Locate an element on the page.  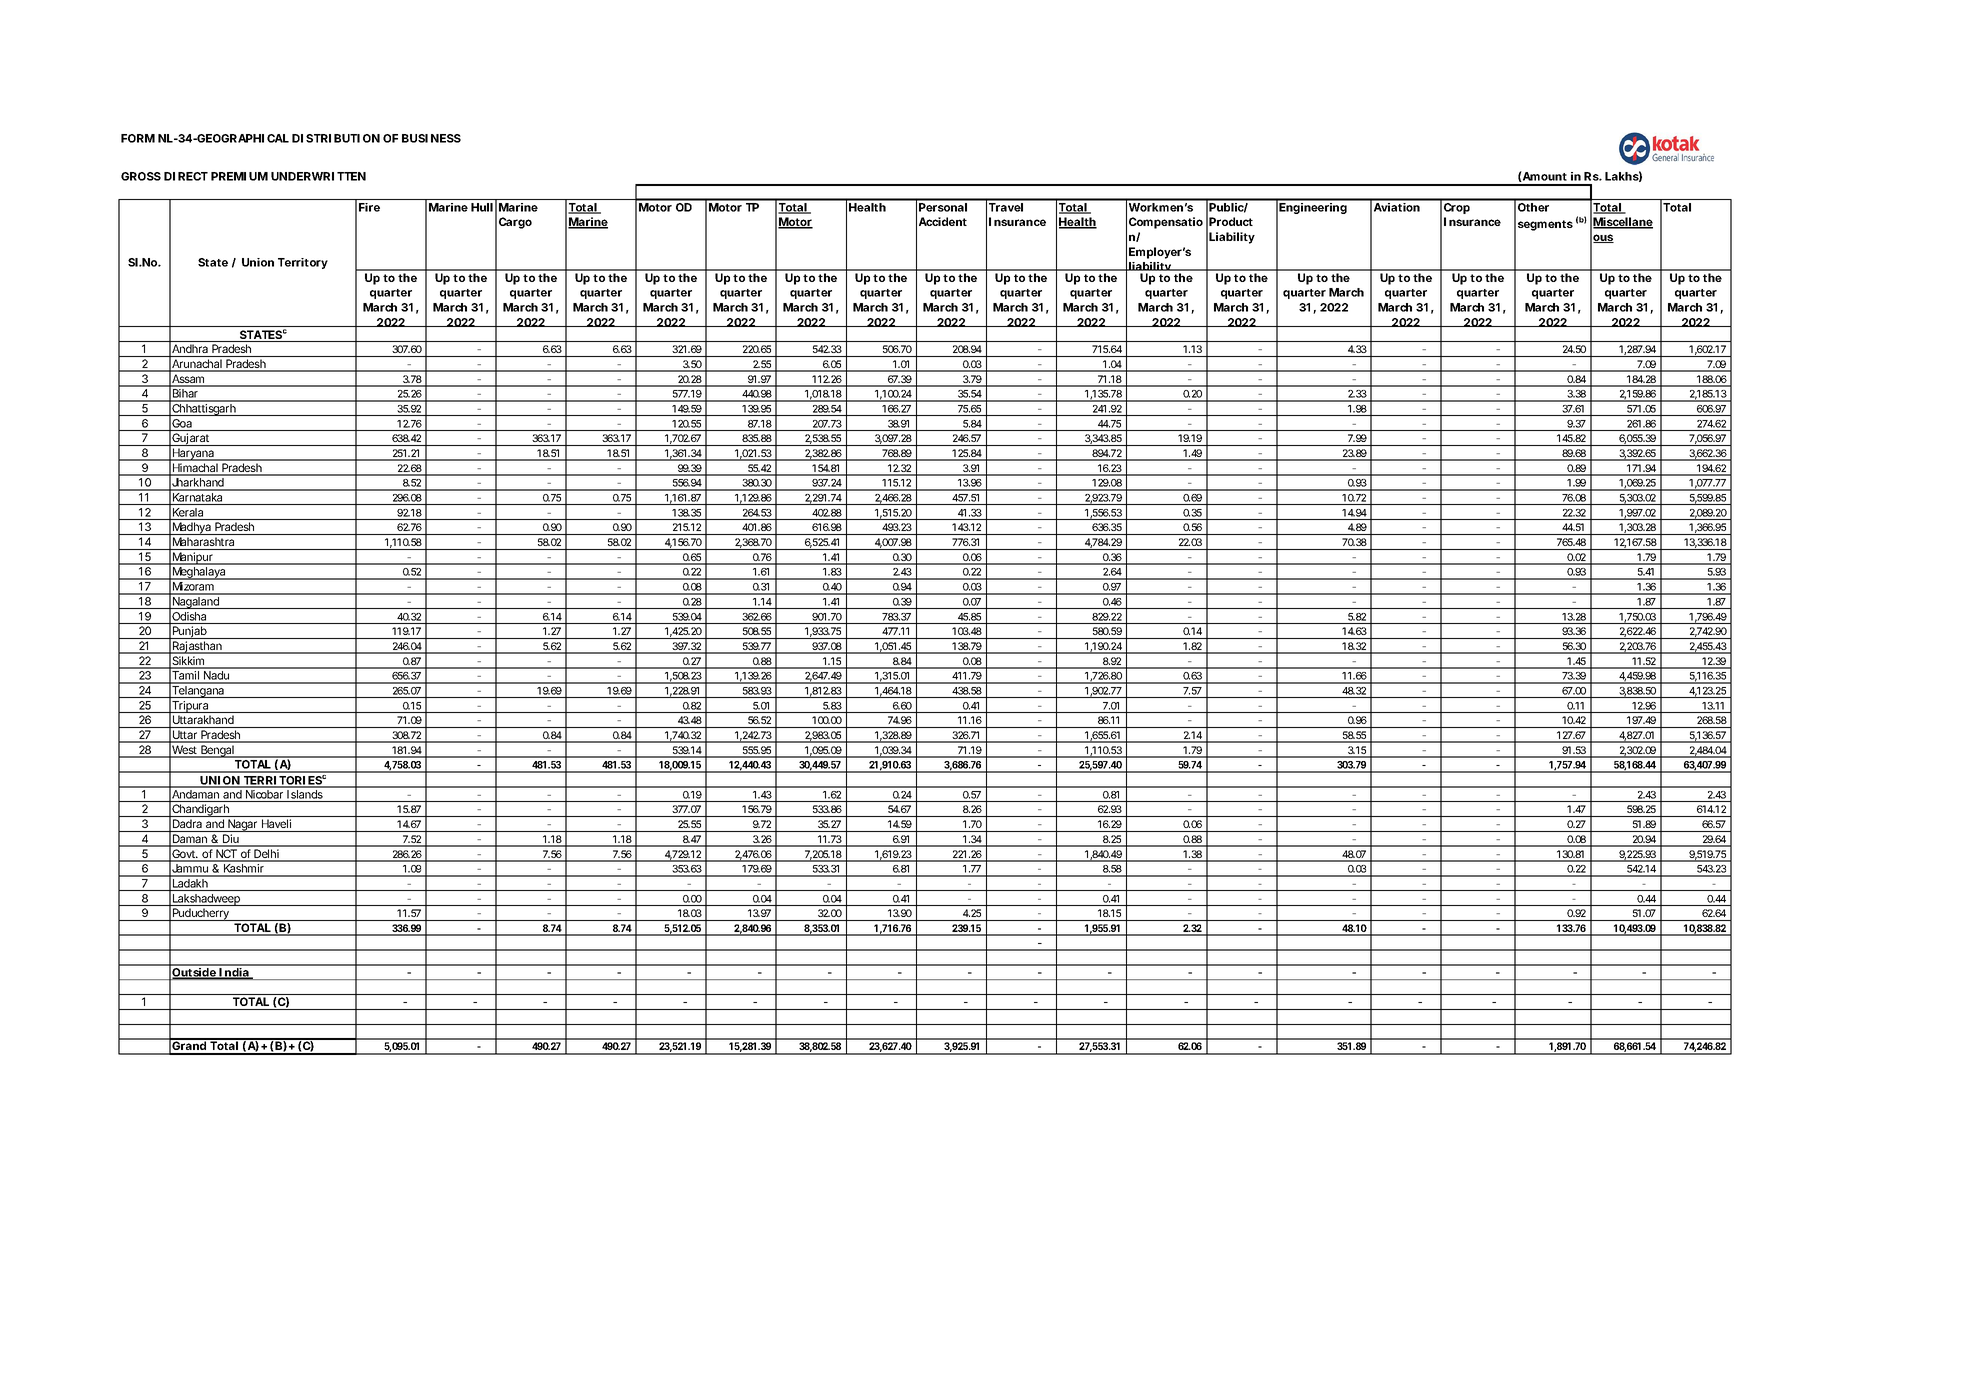
Hull is located at coordinates (482, 207).
